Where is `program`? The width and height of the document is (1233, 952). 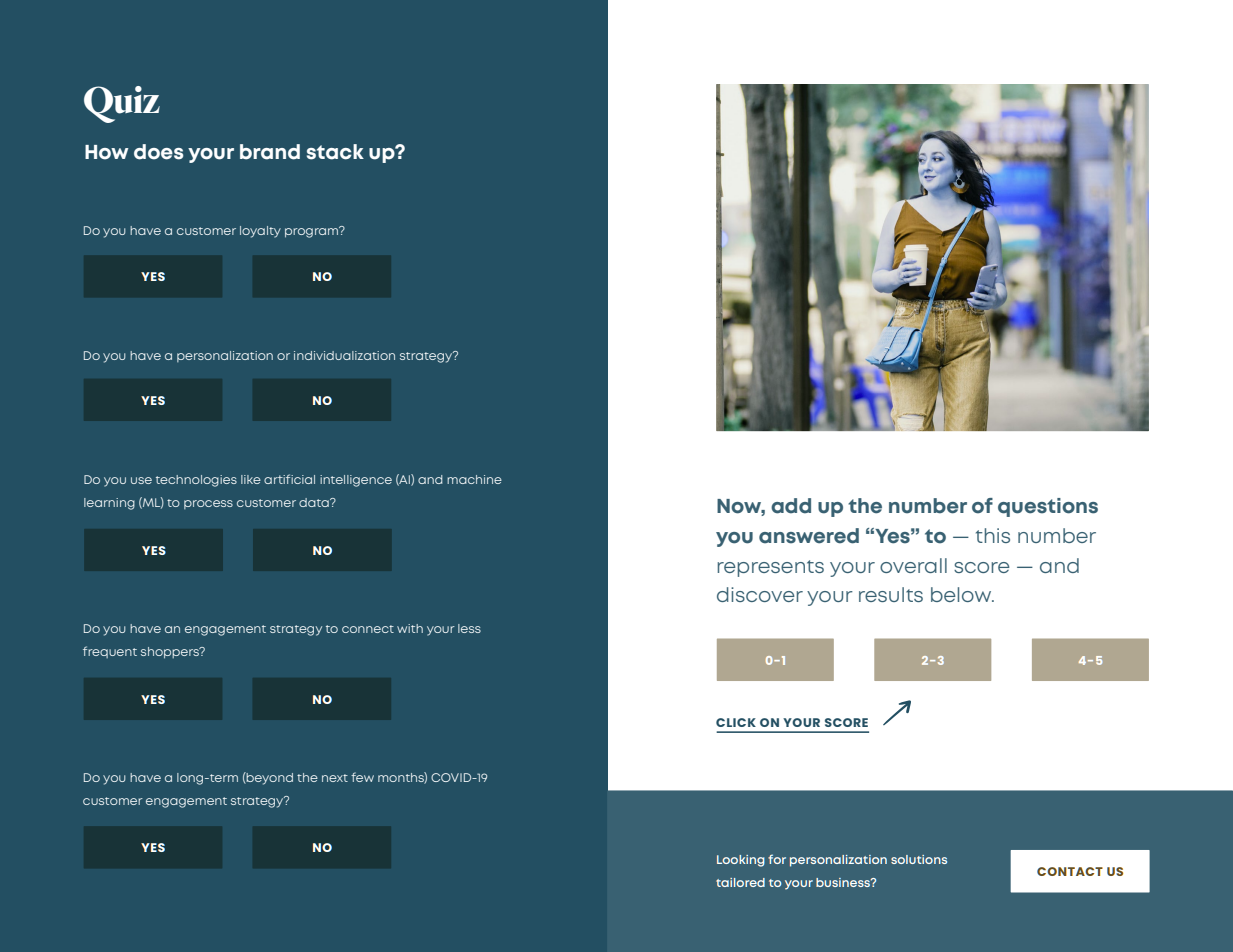
program is located at coordinates (313, 232).
